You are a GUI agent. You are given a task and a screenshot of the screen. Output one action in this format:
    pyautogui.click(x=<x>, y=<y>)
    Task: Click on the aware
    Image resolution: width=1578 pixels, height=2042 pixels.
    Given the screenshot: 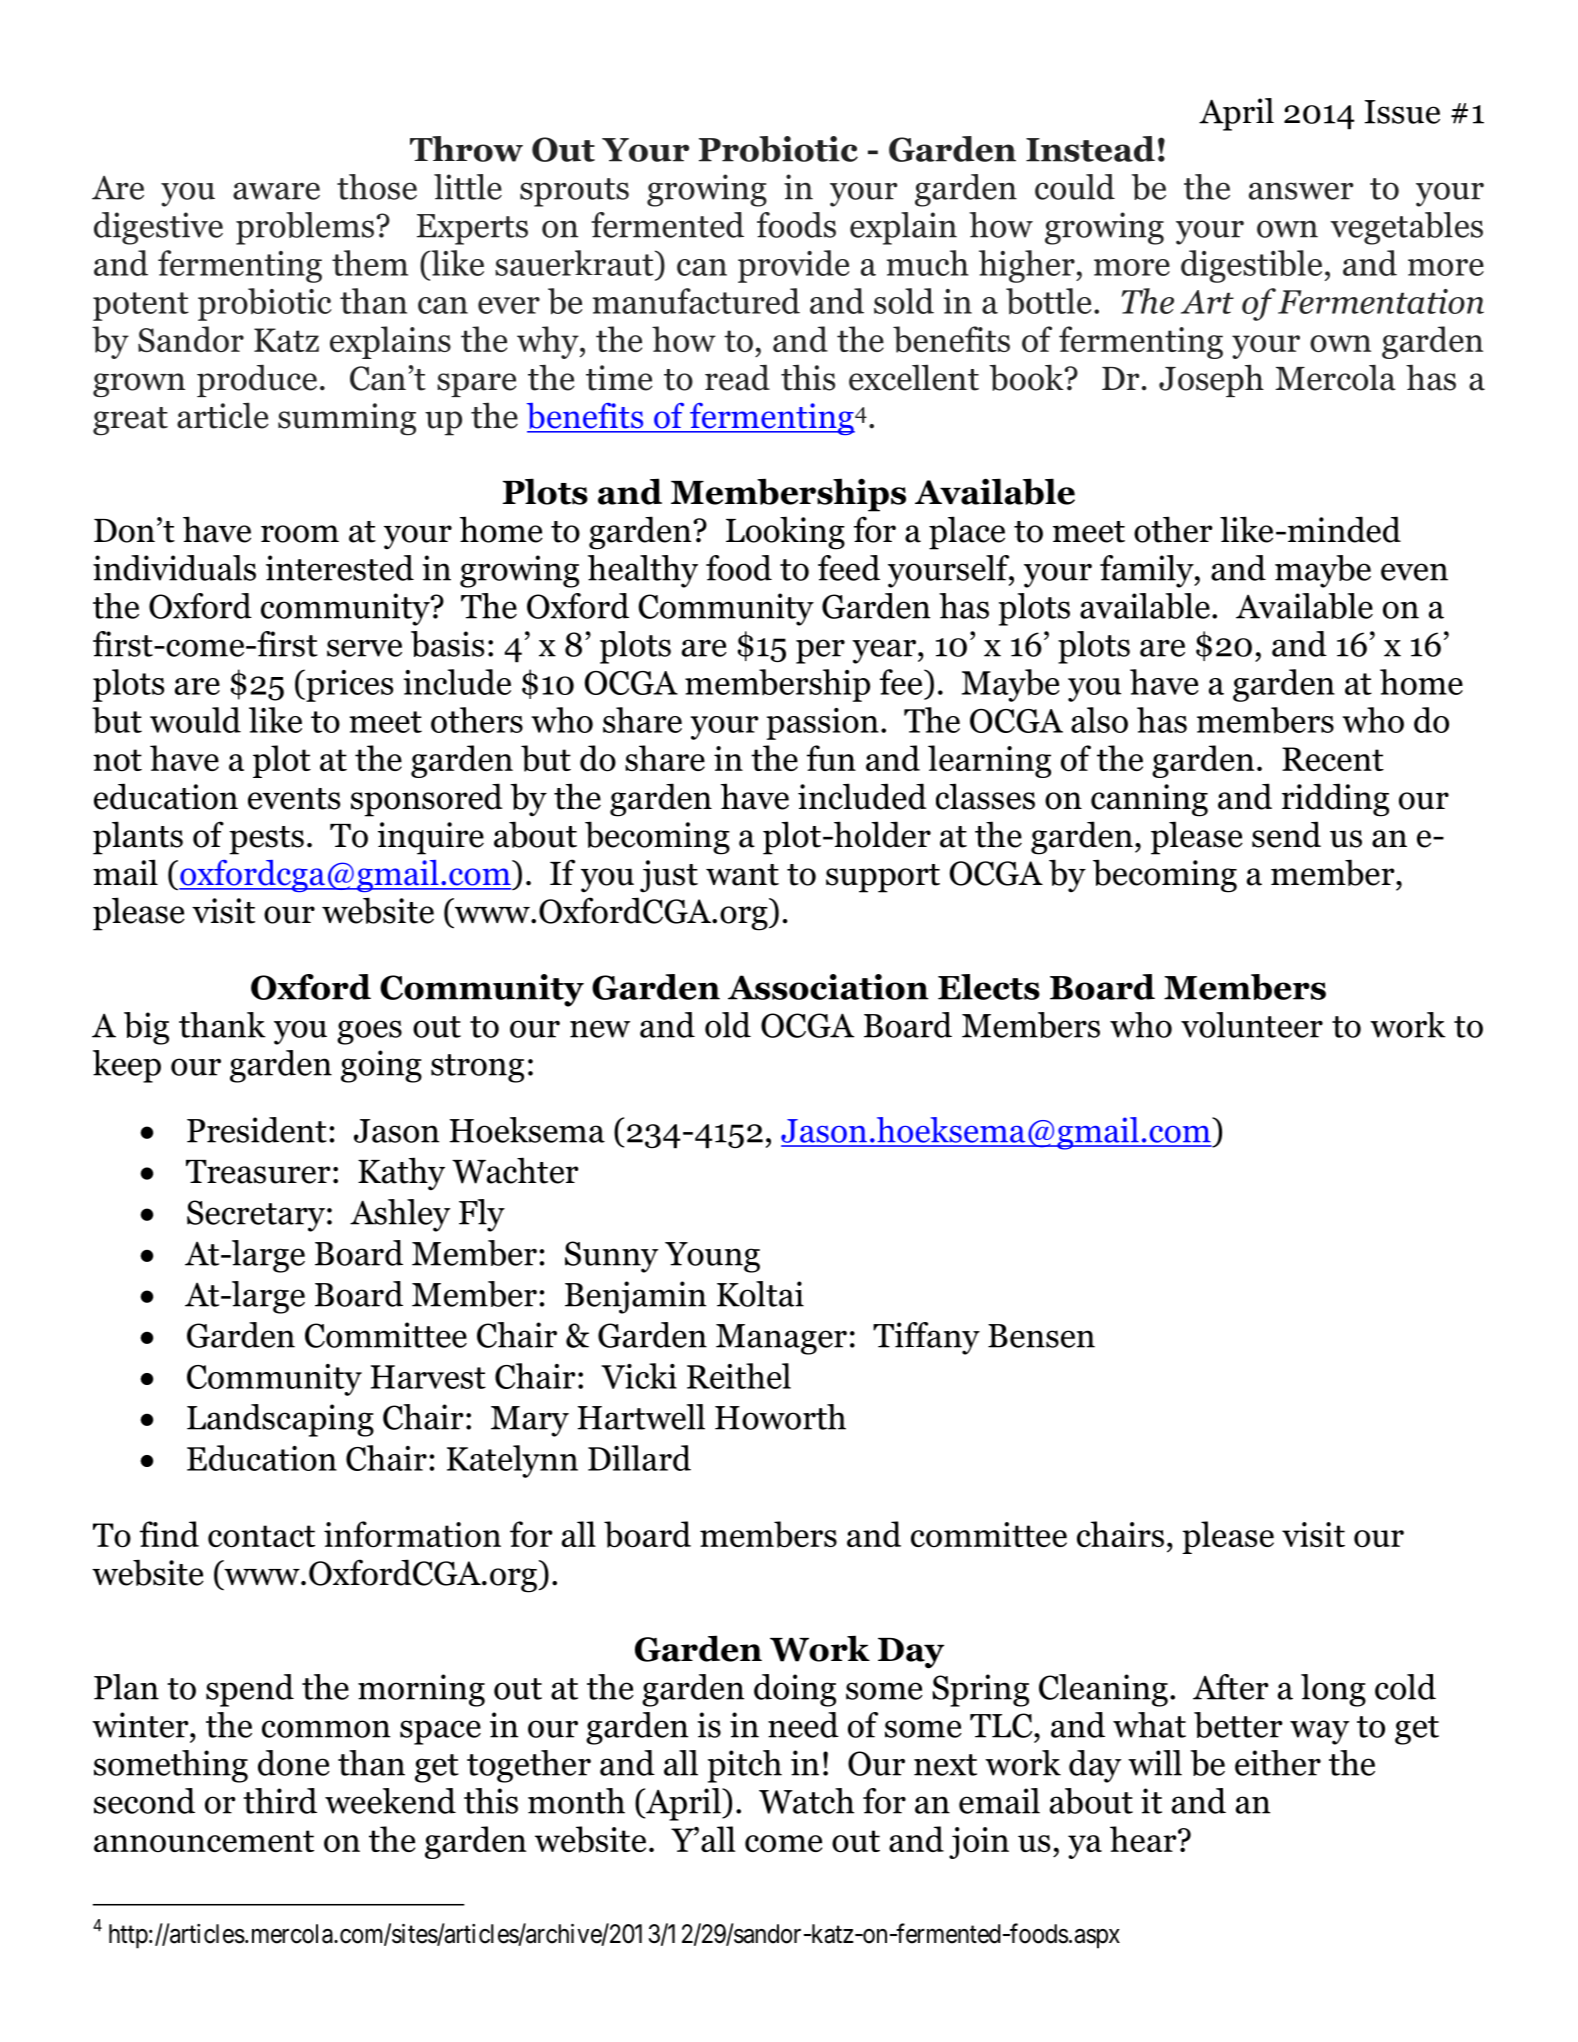 What is the action you would take?
    pyautogui.click(x=276, y=191)
